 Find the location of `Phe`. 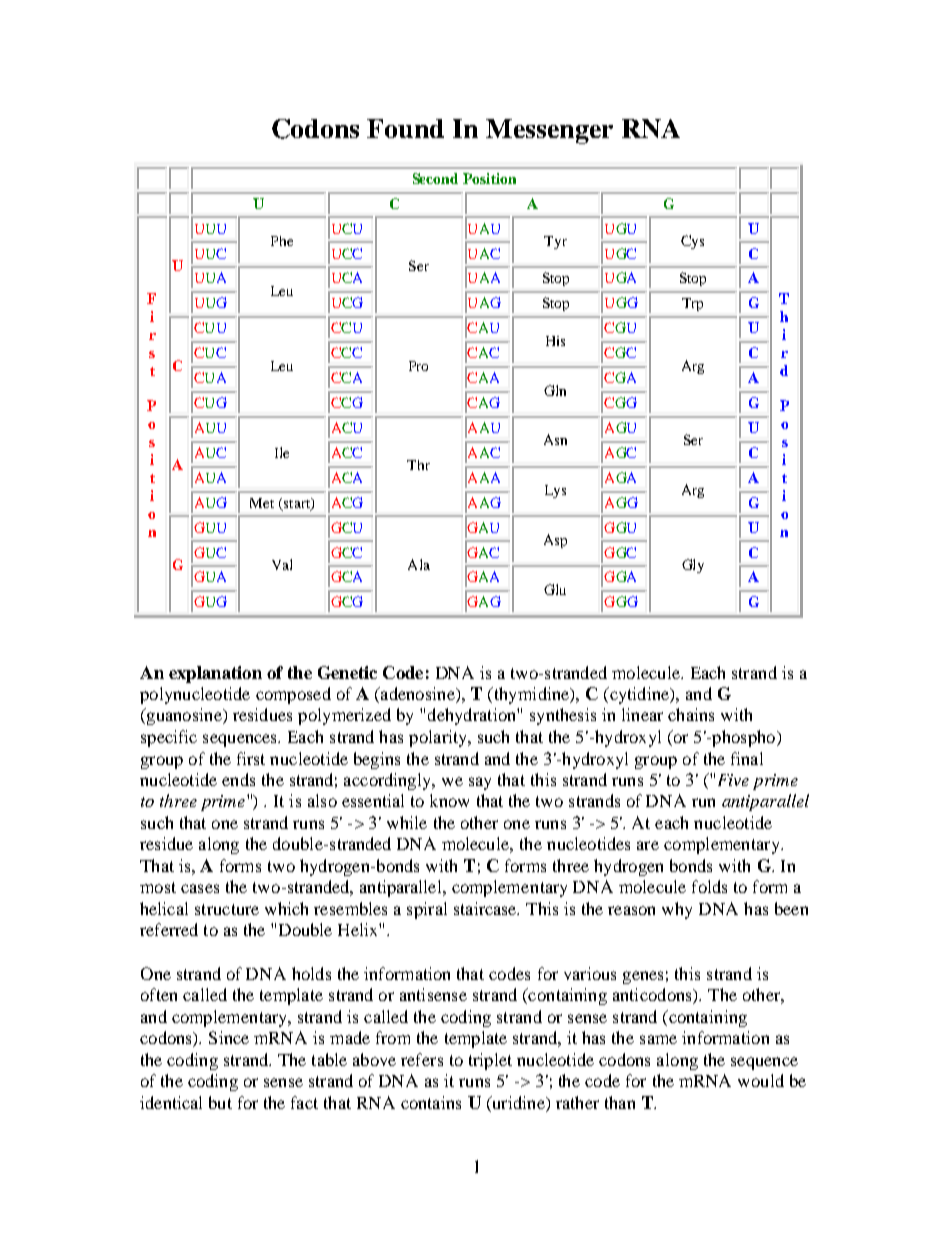

Phe is located at coordinates (282, 241).
